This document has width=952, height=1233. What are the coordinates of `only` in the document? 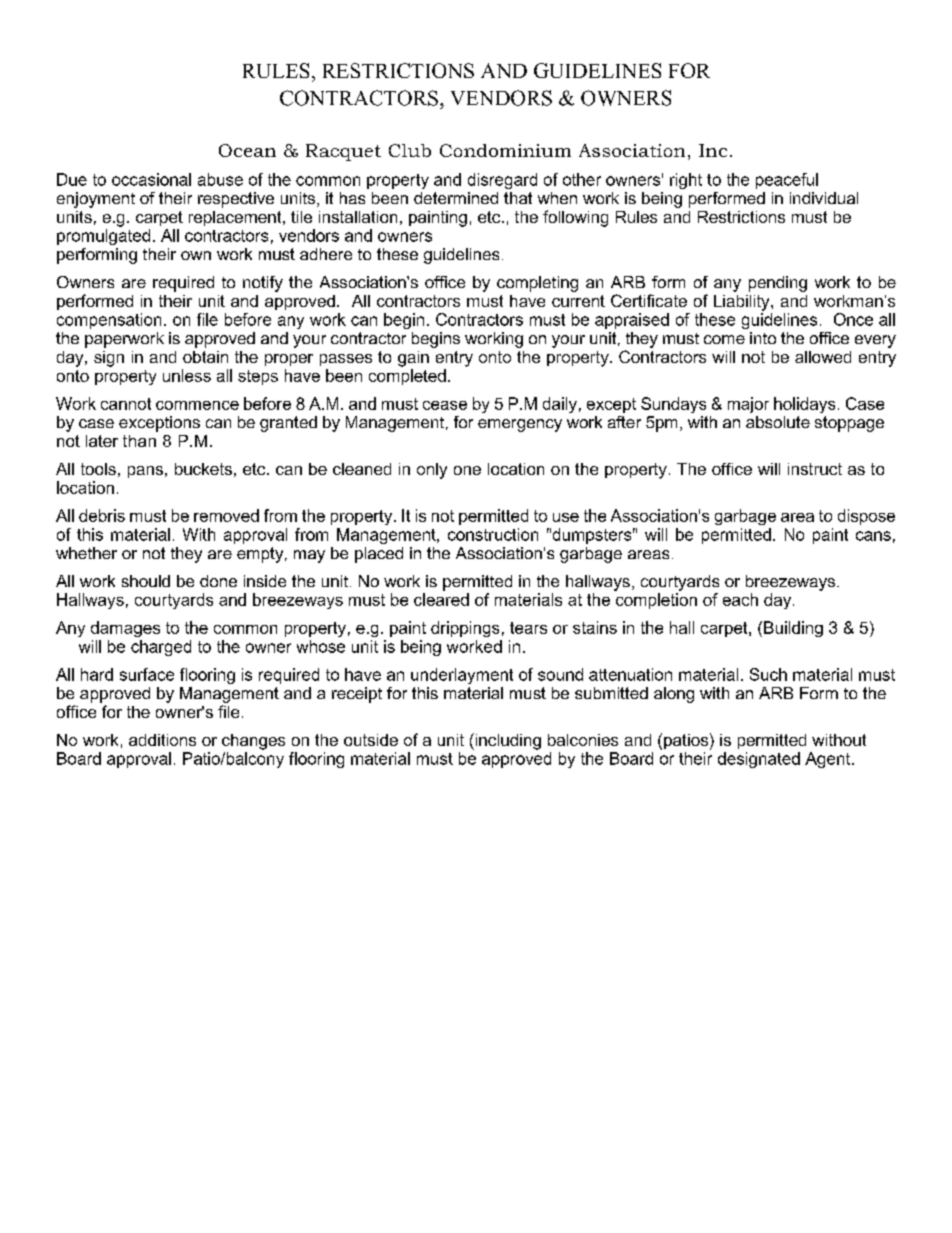 It's located at (432, 471).
